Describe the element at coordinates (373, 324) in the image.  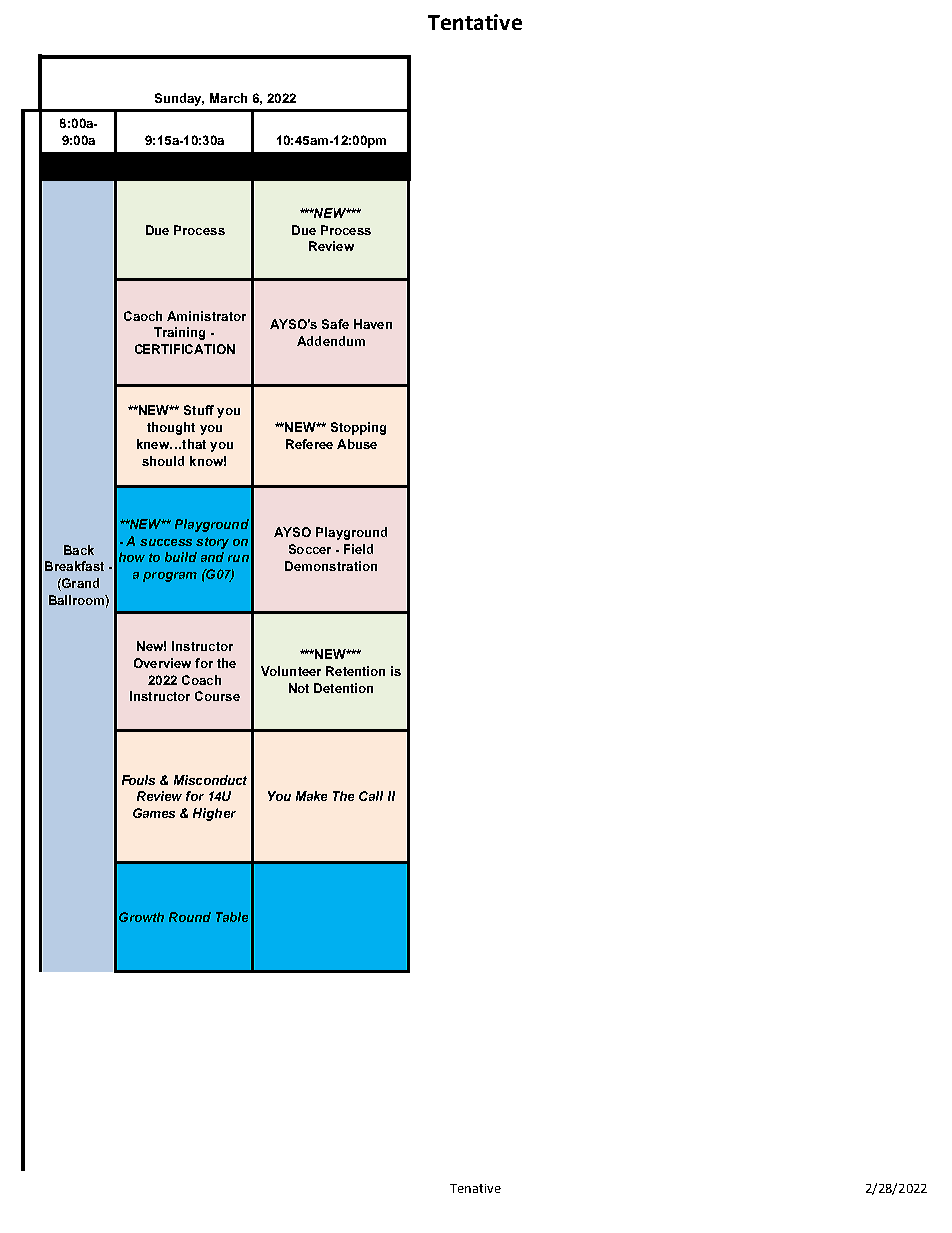
I see `Haven` at that location.
